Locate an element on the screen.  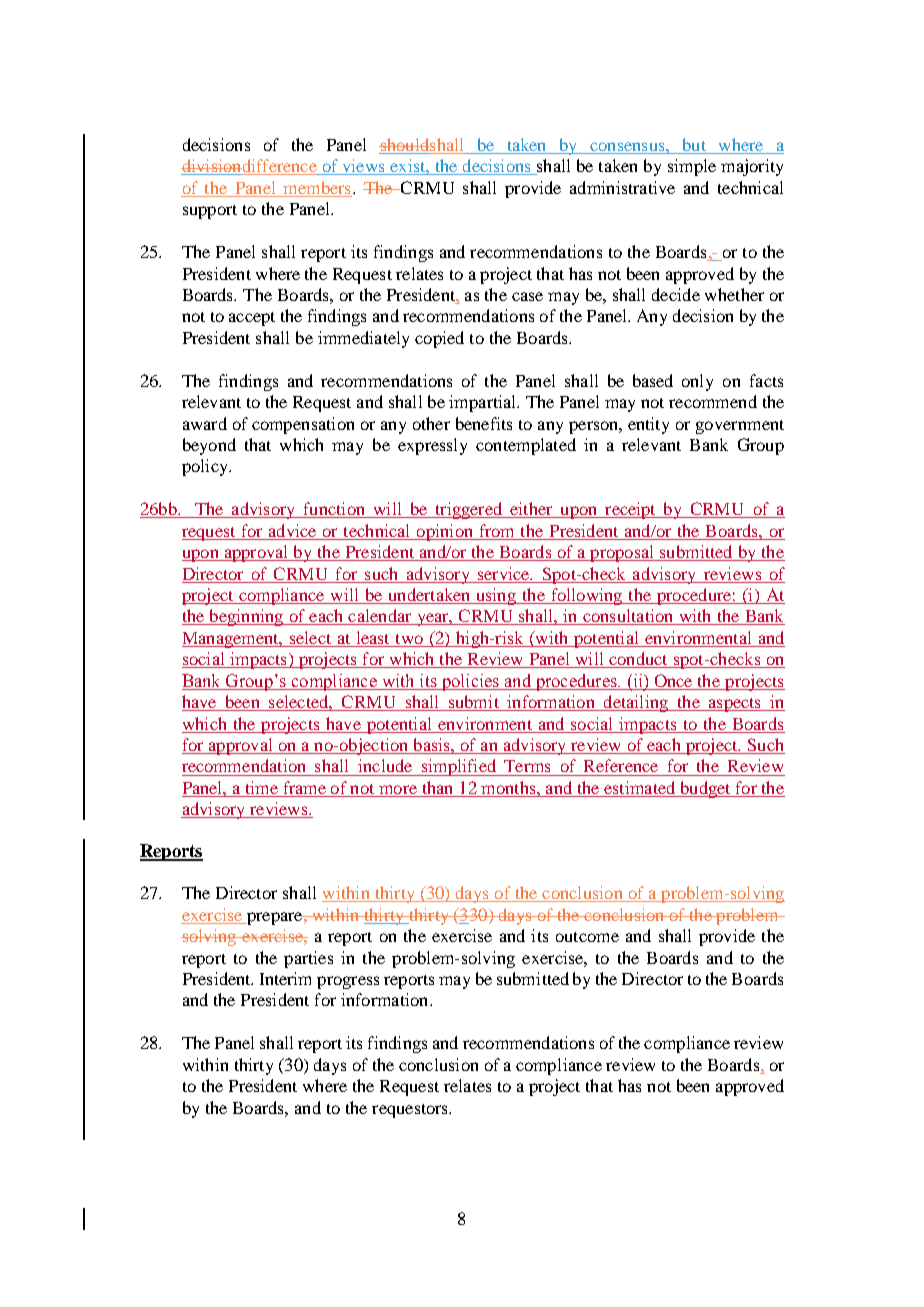
administrative is located at coordinates (622, 187).
